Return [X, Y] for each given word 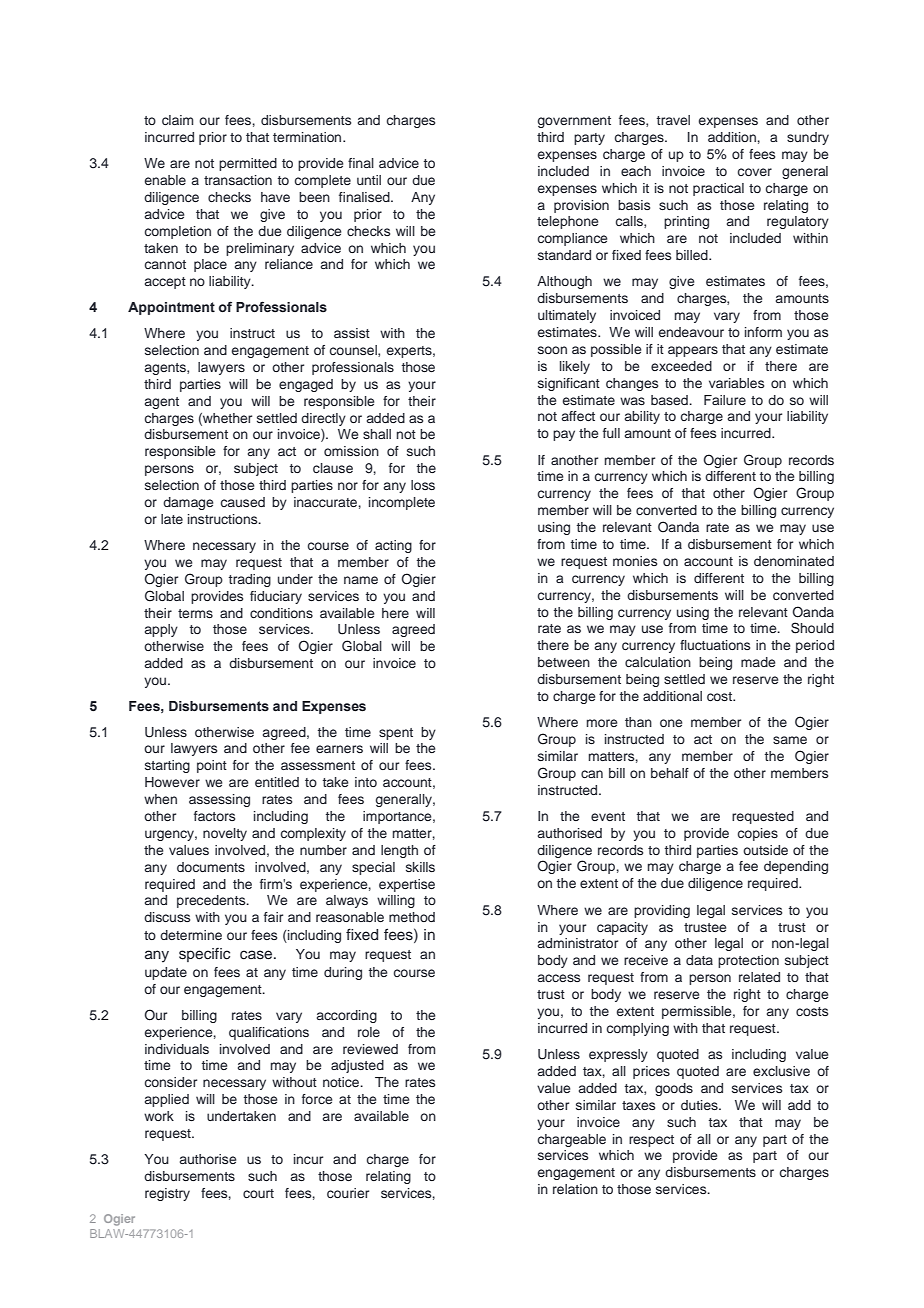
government [574, 122]
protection [748, 961]
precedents [212, 901]
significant [569, 384]
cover [755, 172]
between [564, 662]
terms [195, 613]
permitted [248, 164]
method [412, 917]
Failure [725, 400]
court [258, 1193]
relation [575, 1189]
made [758, 662]
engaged [306, 385]
